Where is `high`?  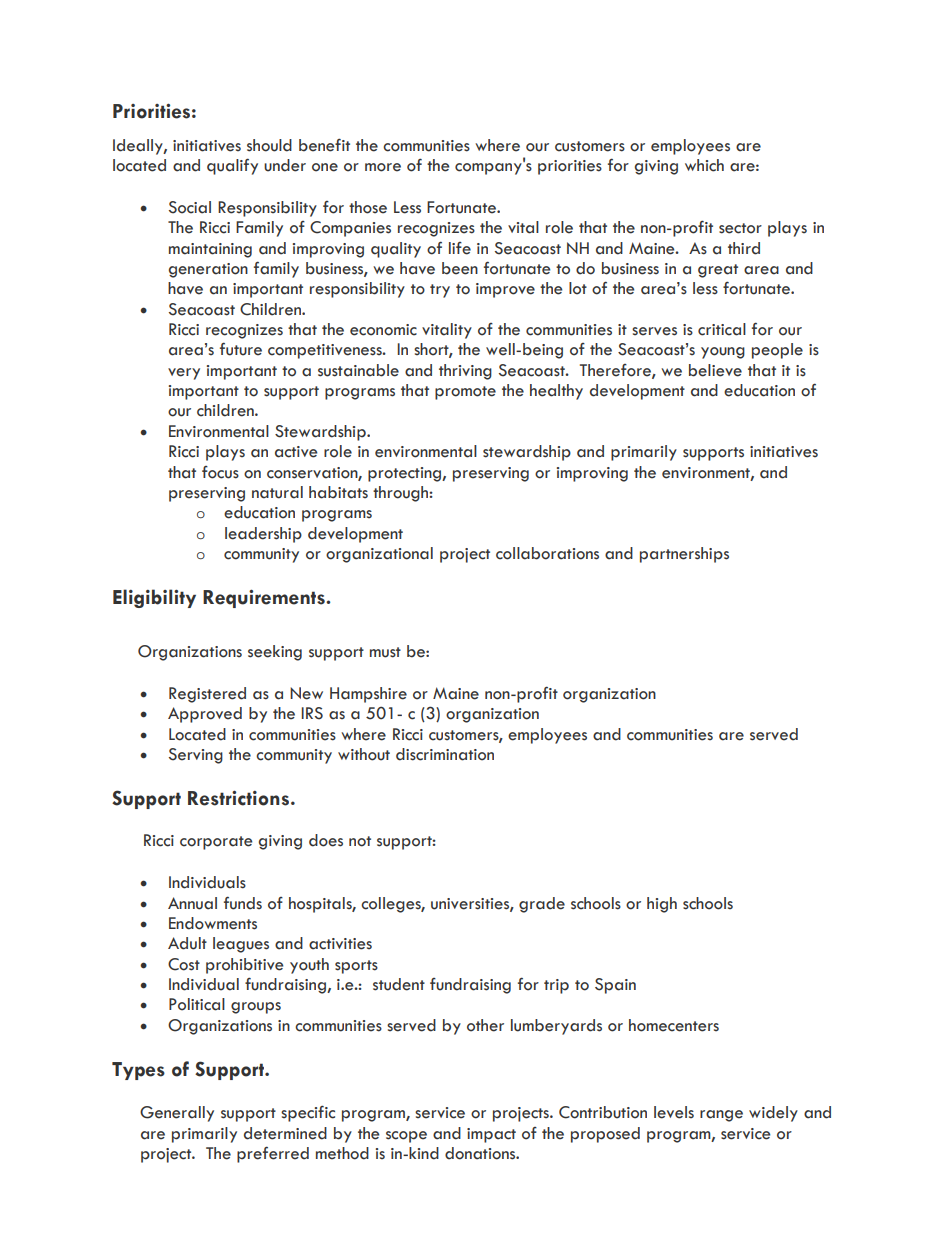 high is located at coordinates (662, 905).
